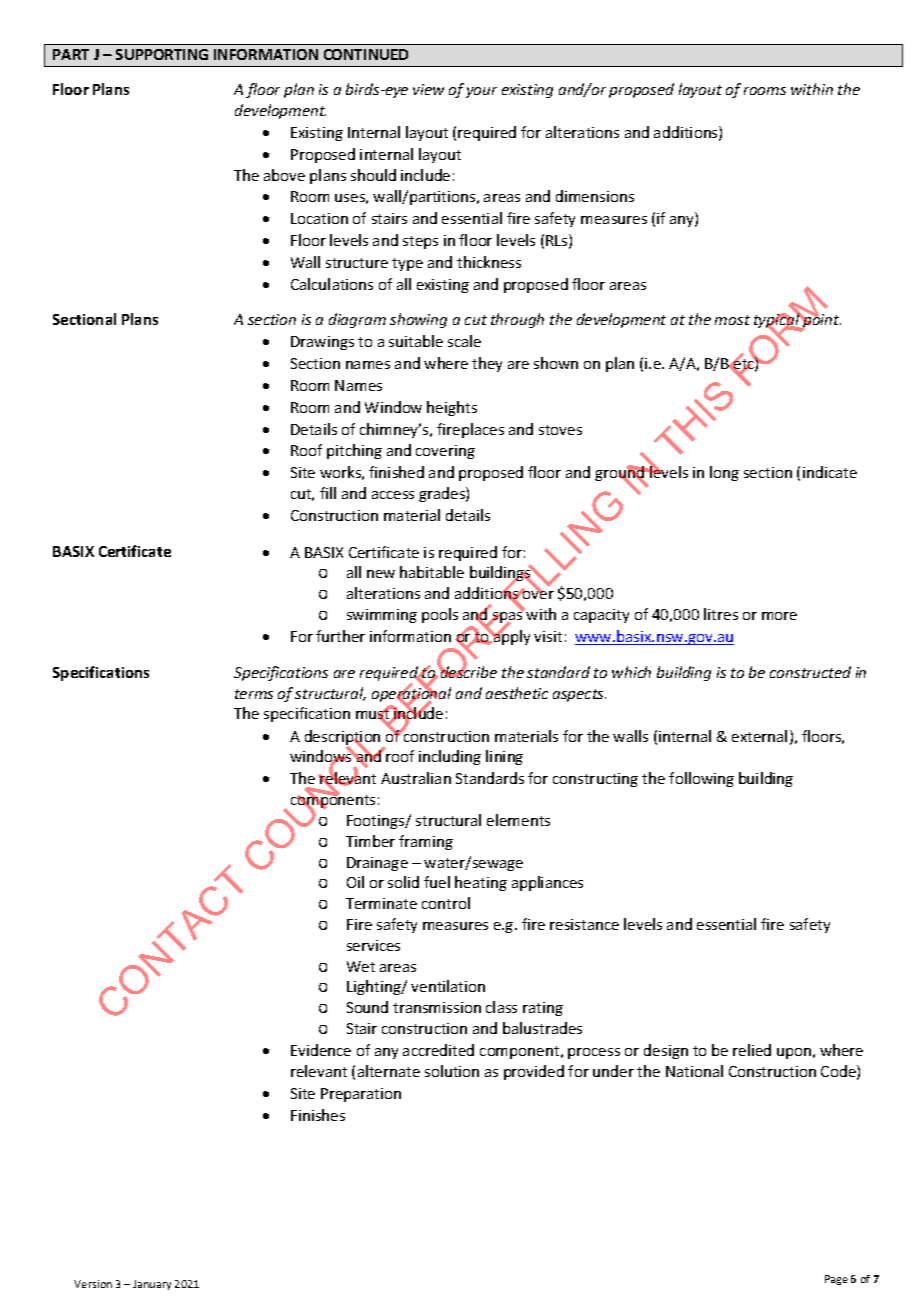 The width and height of the screenshot is (924, 1308). I want to click on your, so click(481, 92).
